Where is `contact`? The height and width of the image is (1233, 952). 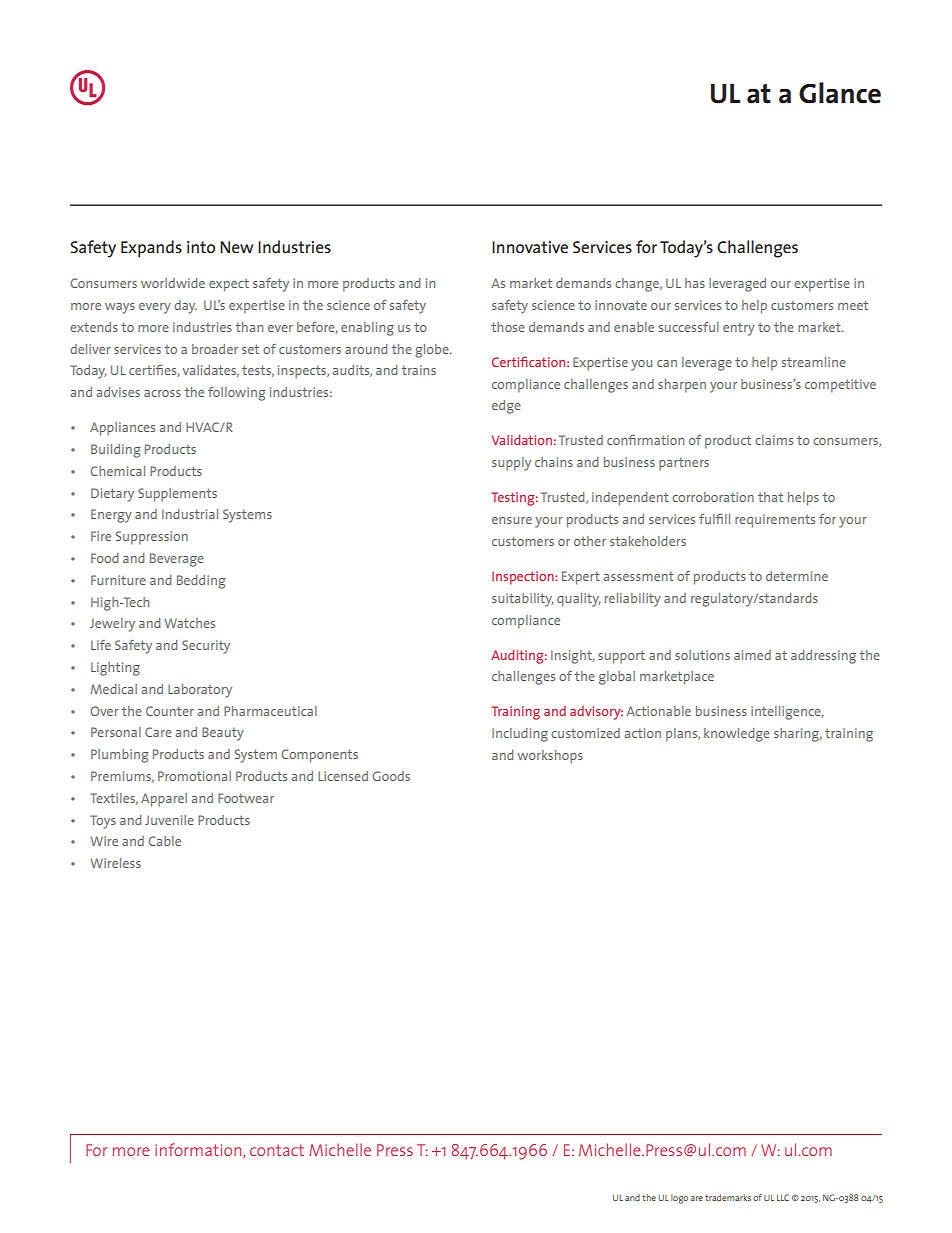
contact is located at coordinates (277, 1150).
